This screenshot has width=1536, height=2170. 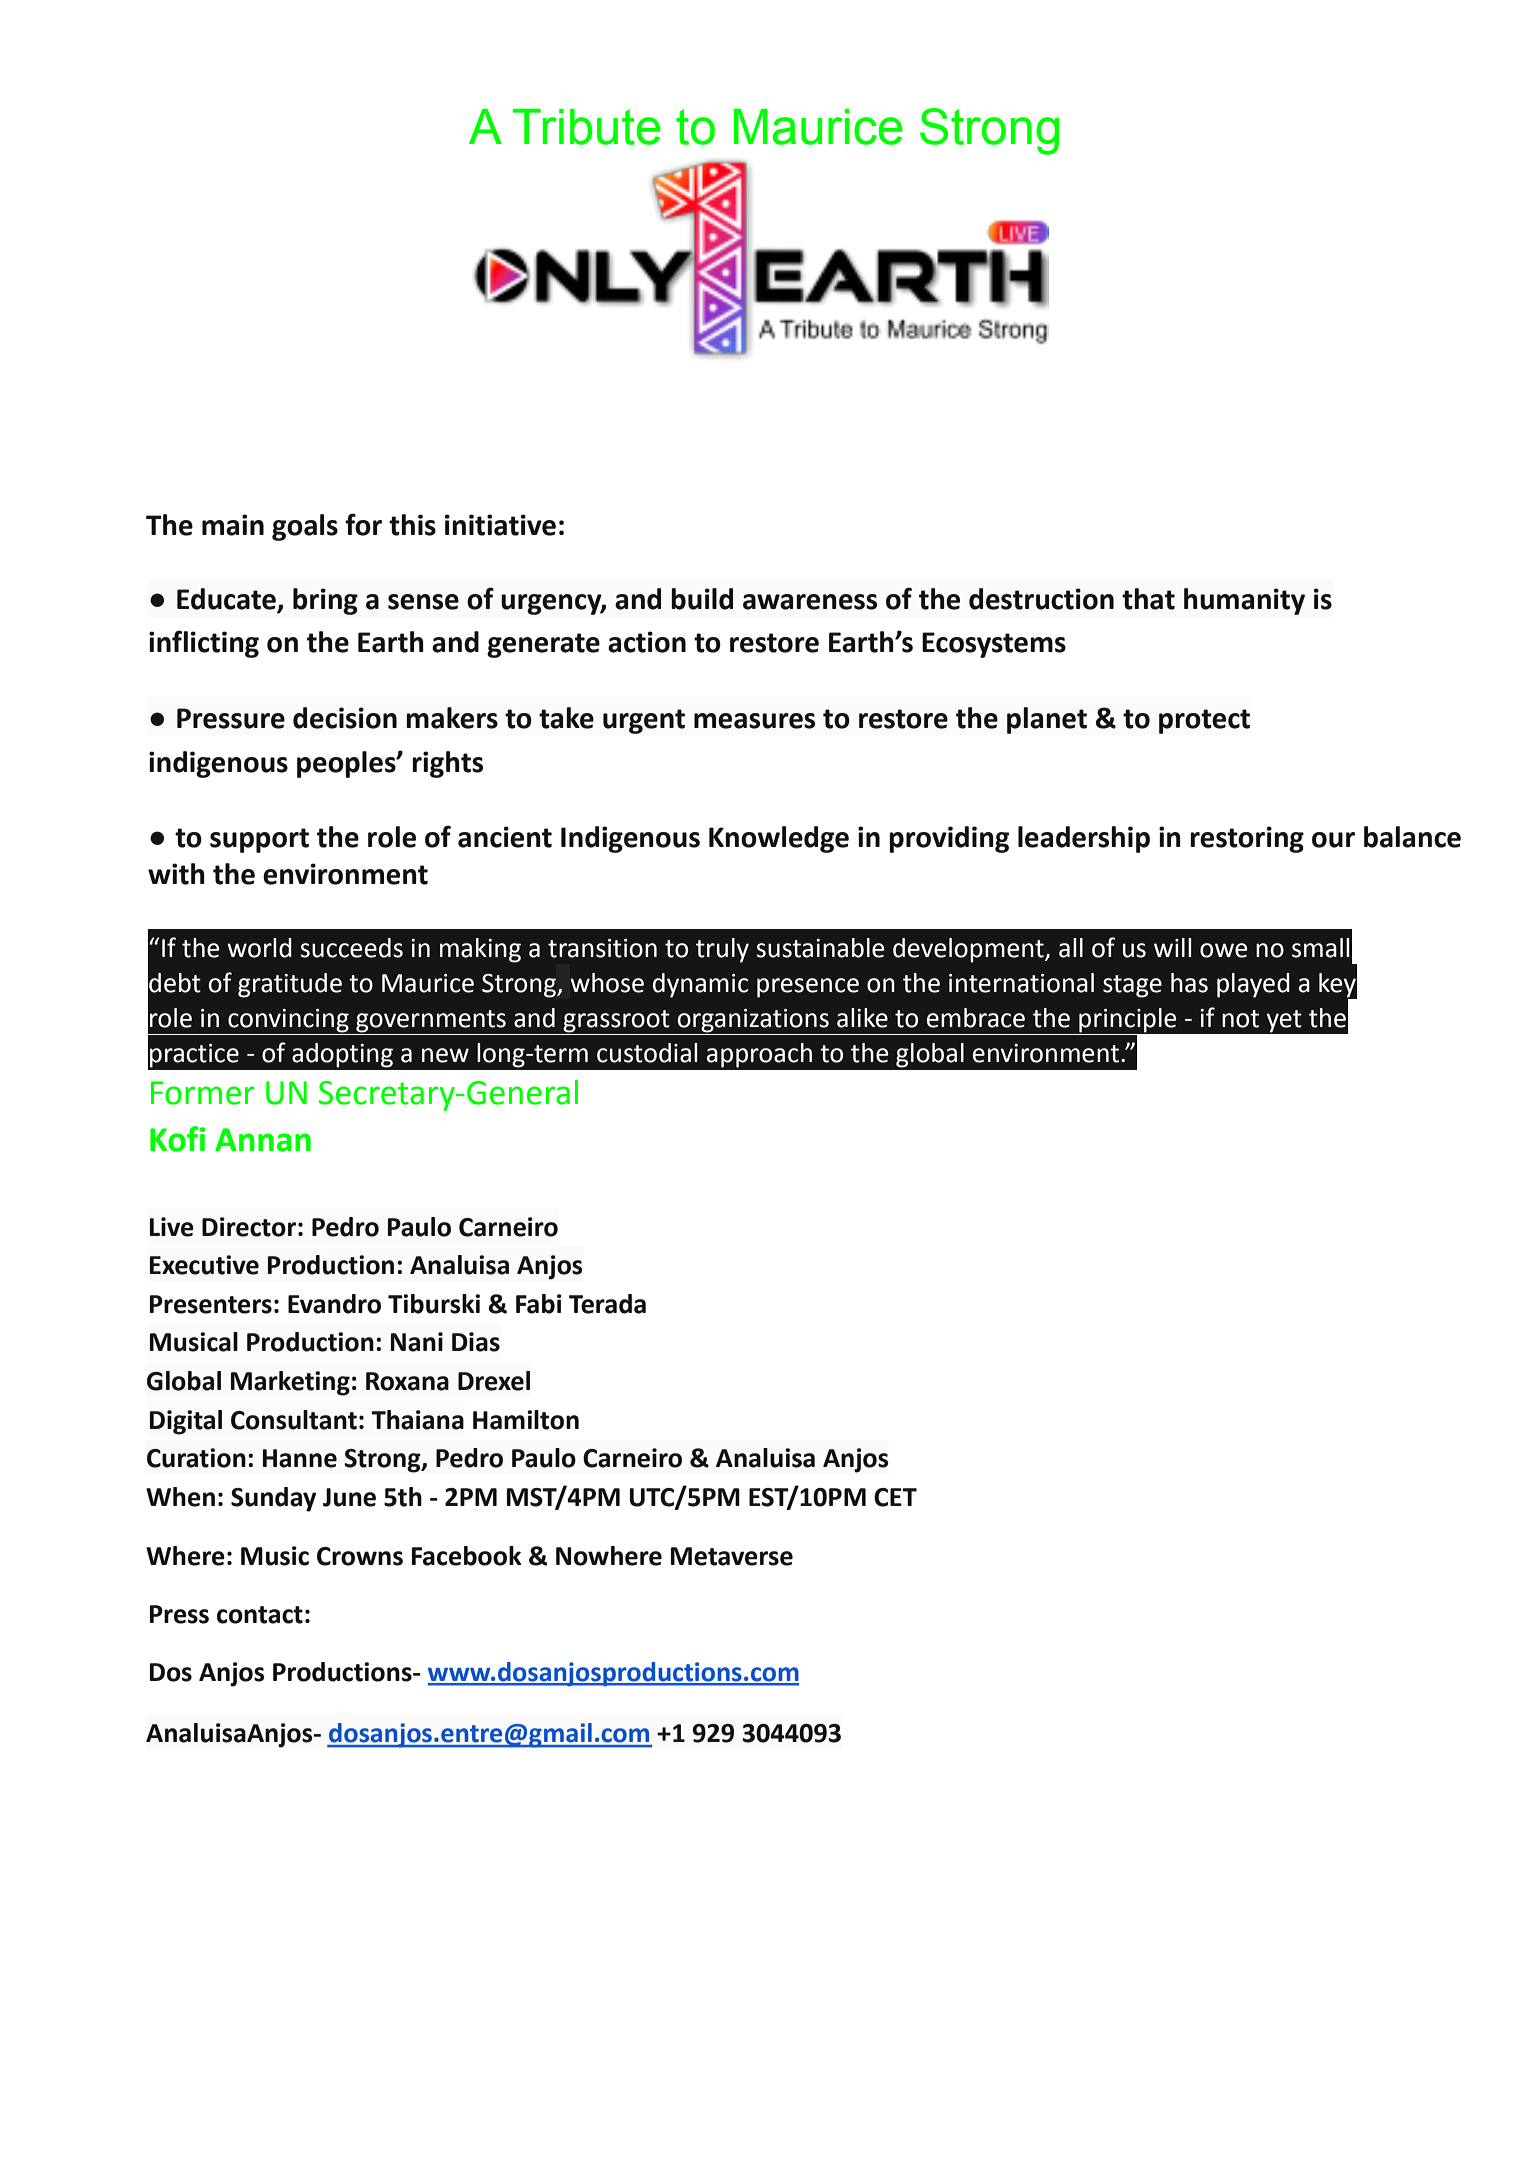 I want to click on Metaverse, so click(x=732, y=1556).
